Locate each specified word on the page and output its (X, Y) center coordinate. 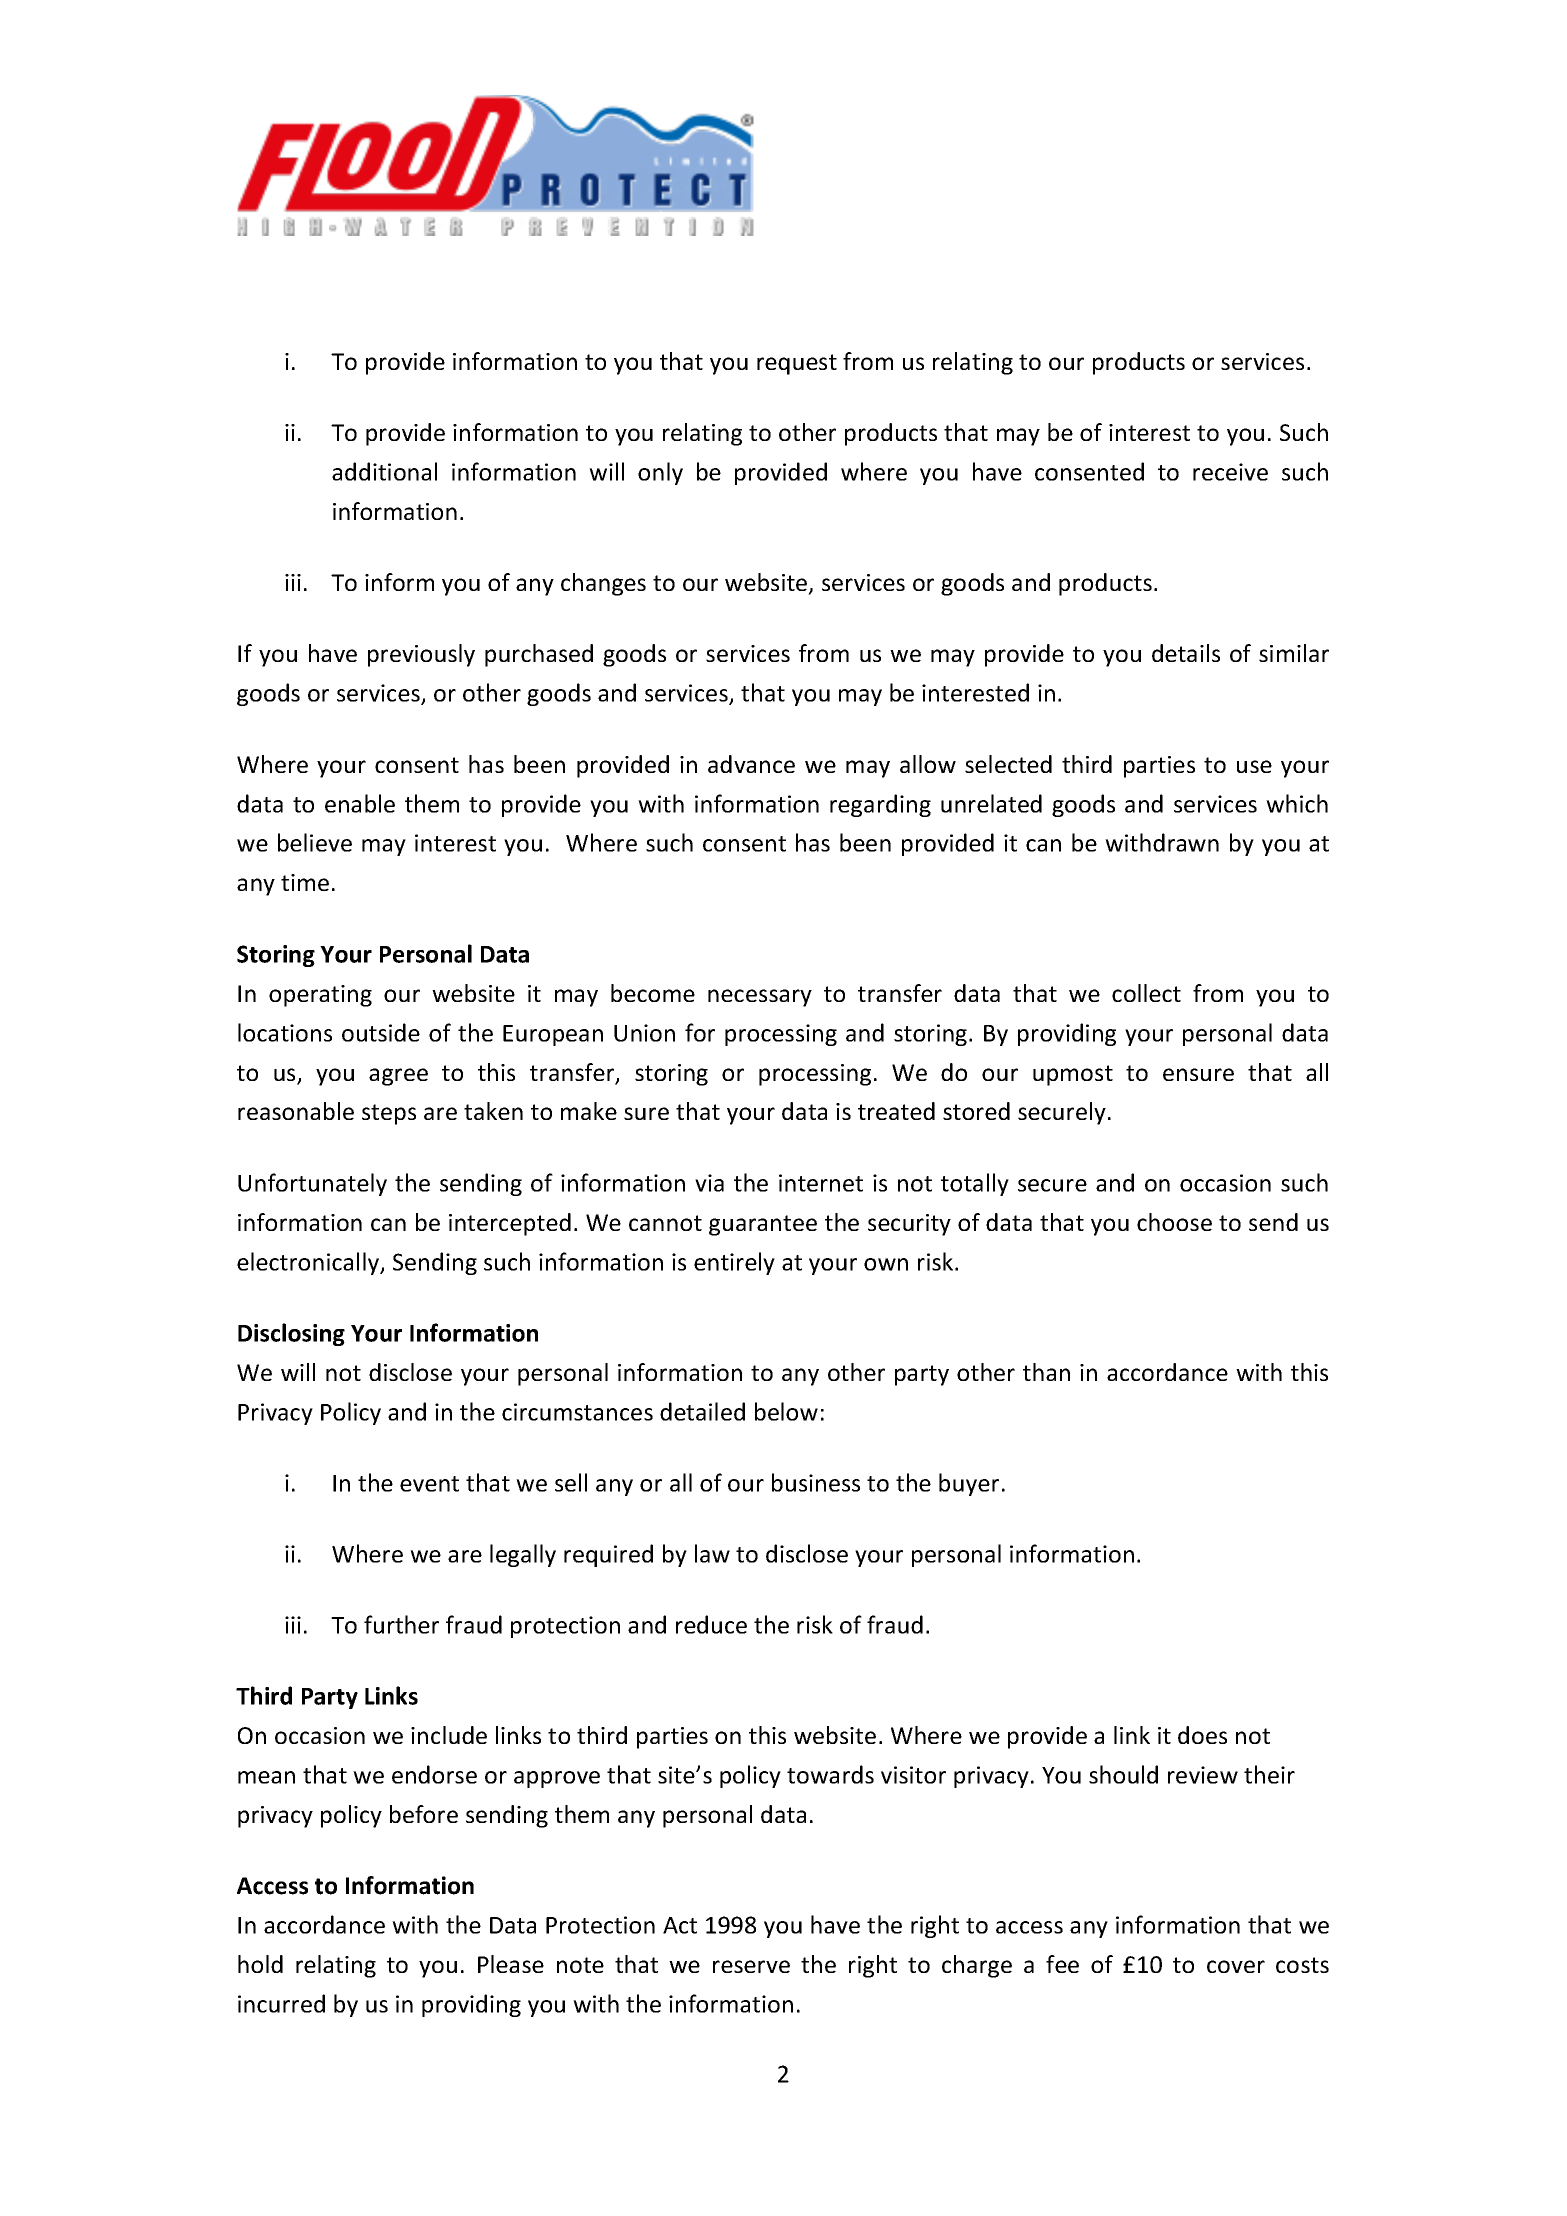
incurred (281, 2003)
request (797, 364)
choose (1174, 1222)
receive (1230, 472)
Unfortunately (312, 1184)
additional (384, 471)
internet (821, 1183)
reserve (751, 1966)
